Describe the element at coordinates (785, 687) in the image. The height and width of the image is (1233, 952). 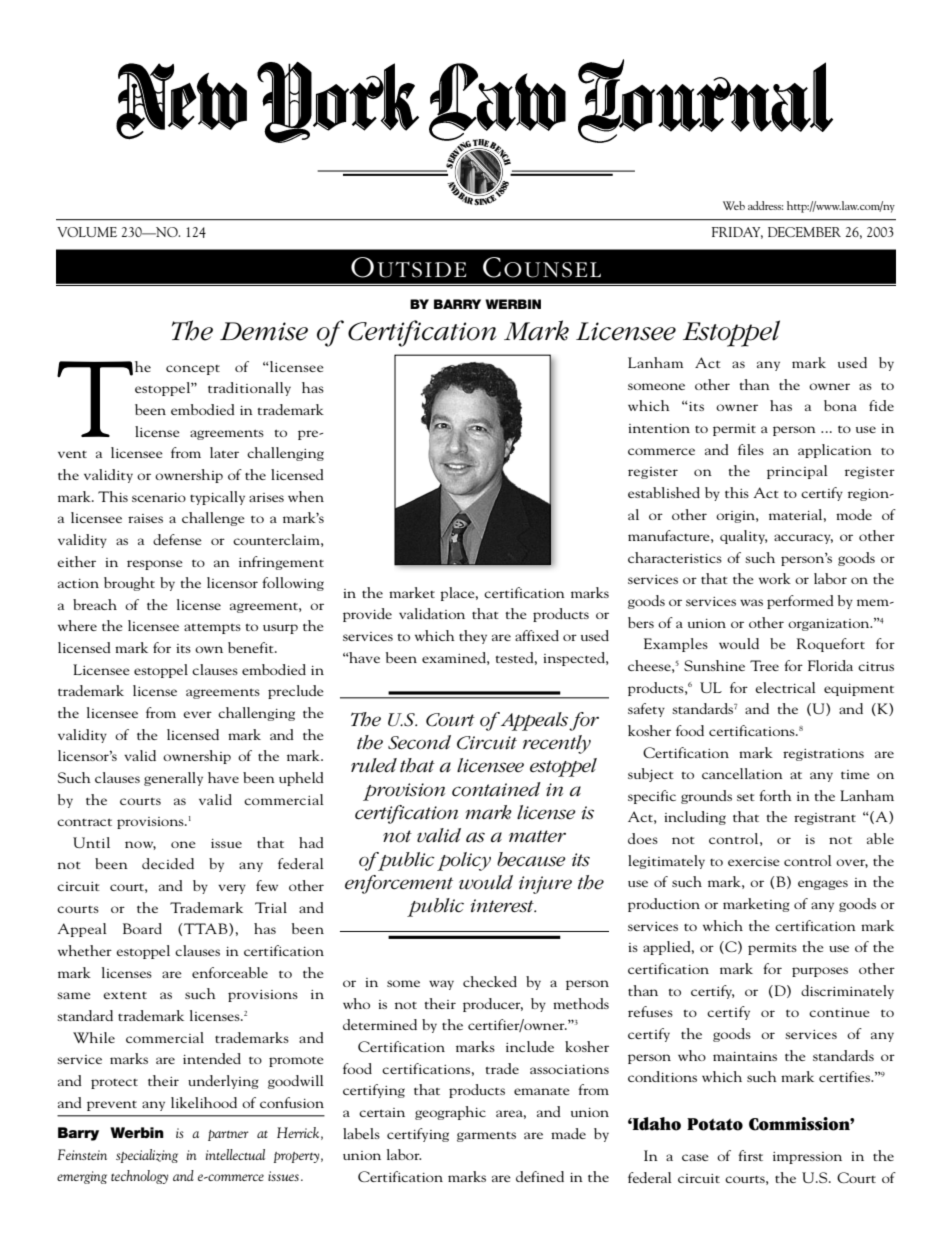
I see `electrical` at that location.
